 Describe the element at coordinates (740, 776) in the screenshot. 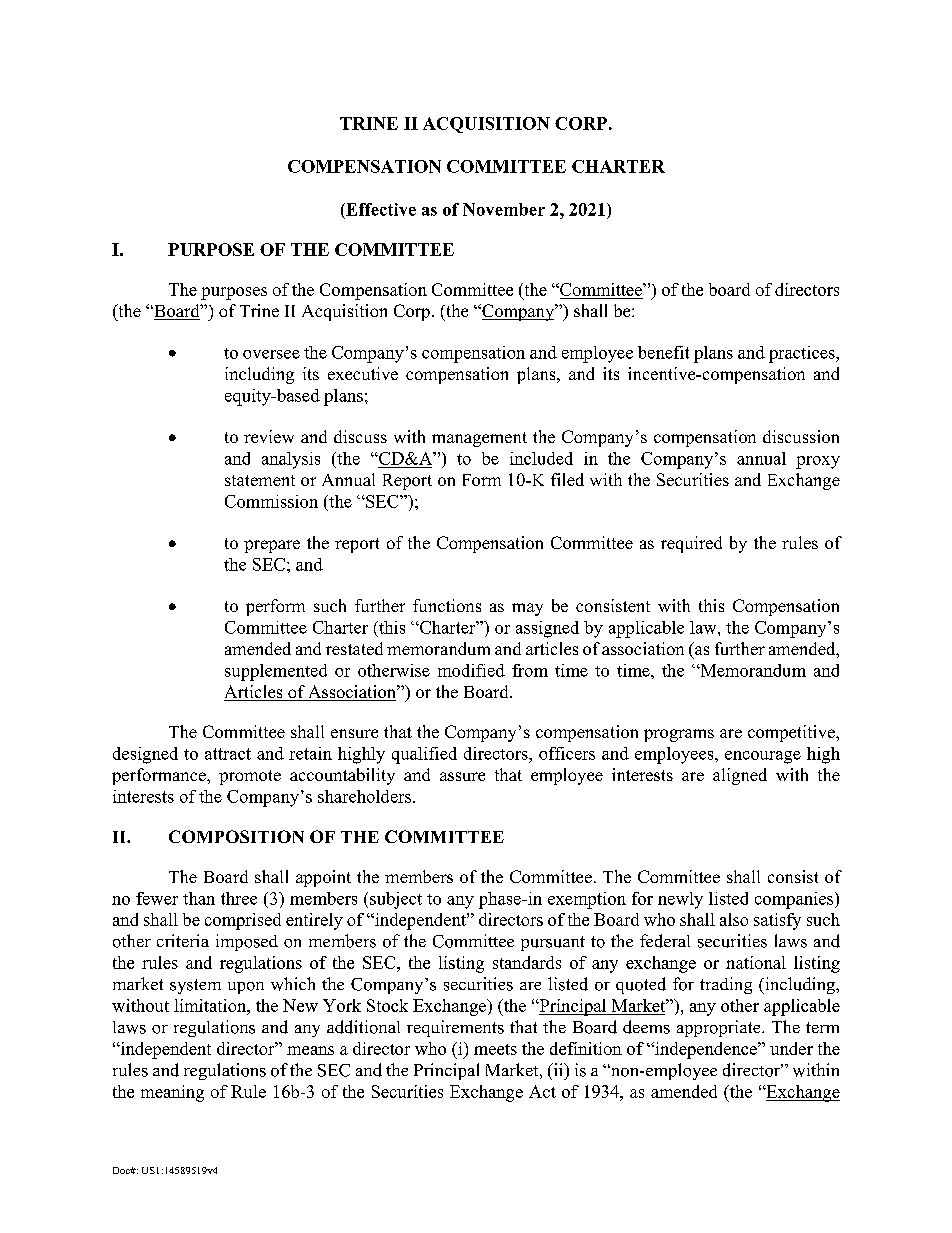

I see `aligned` at that location.
